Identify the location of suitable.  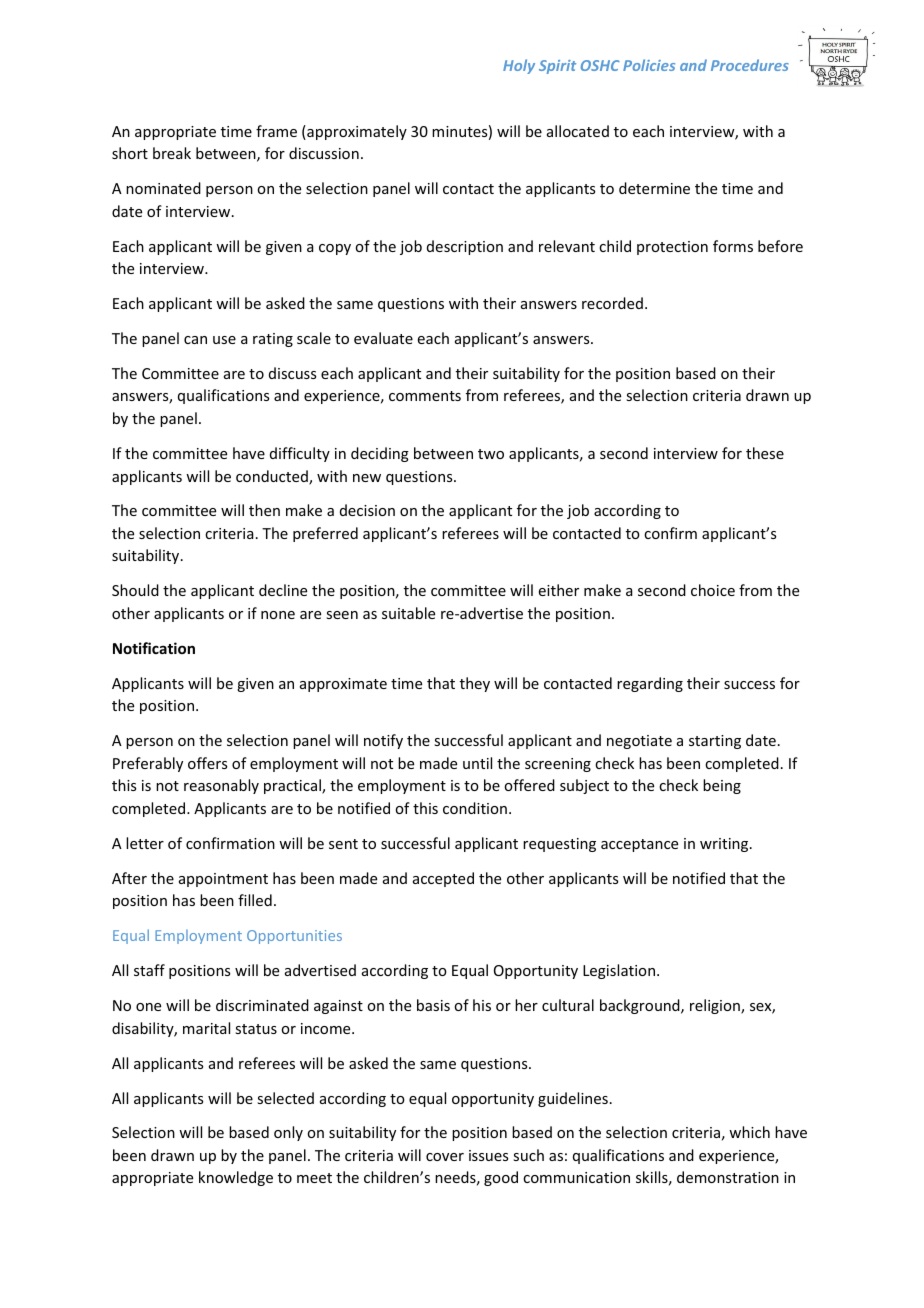
(408, 613).
